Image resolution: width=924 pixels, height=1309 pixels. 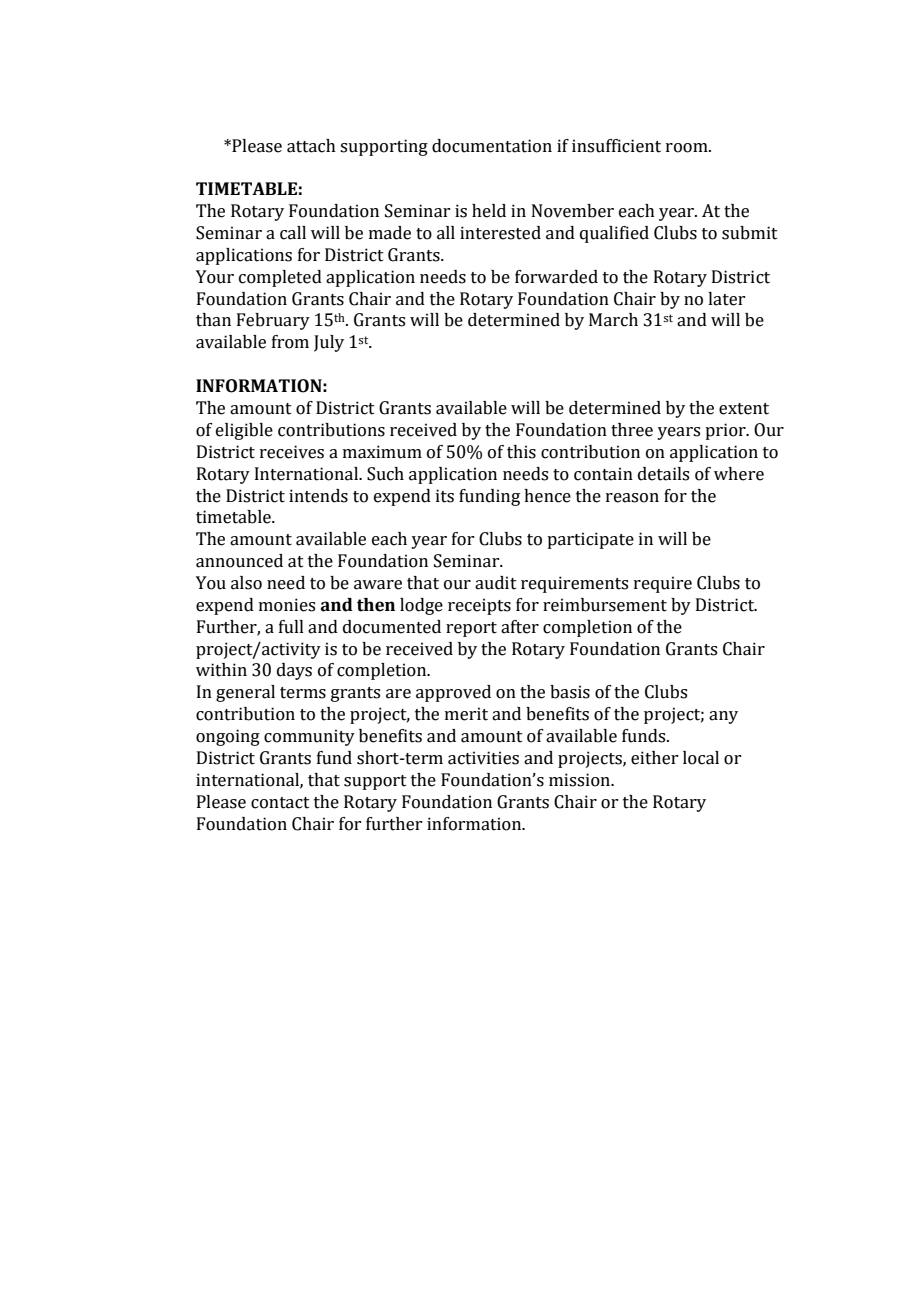 What do you see at coordinates (492, 146) in the image?
I see `documentation` at bounding box center [492, 146].
